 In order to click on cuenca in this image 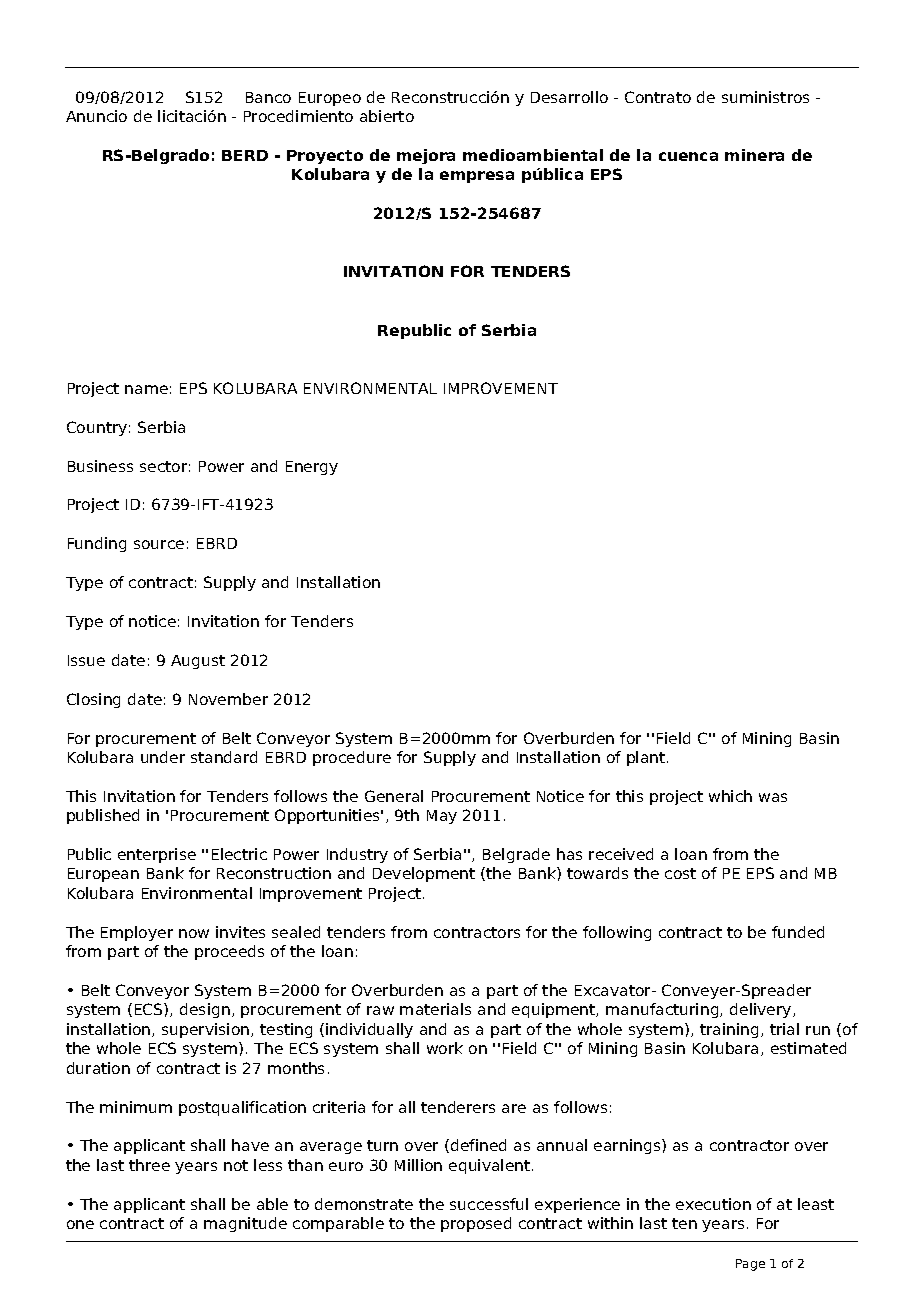, I will do `click(688, 156)`.
